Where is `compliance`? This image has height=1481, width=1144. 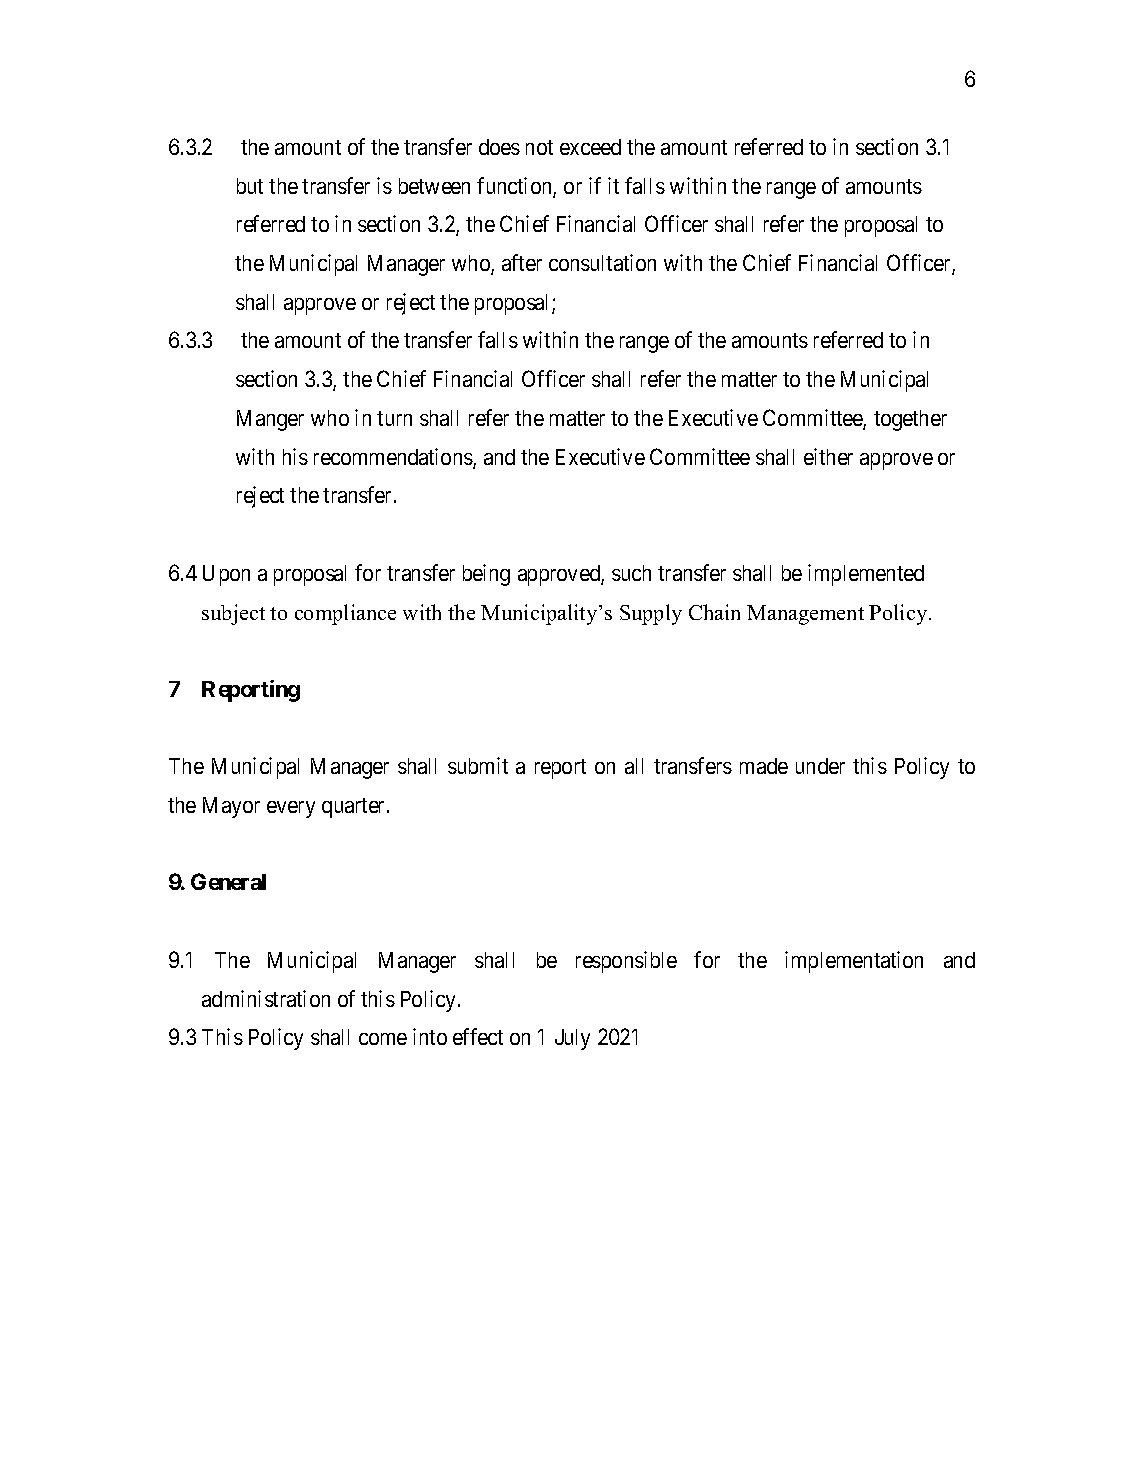
compliance is located at coordinates (345, 614).
